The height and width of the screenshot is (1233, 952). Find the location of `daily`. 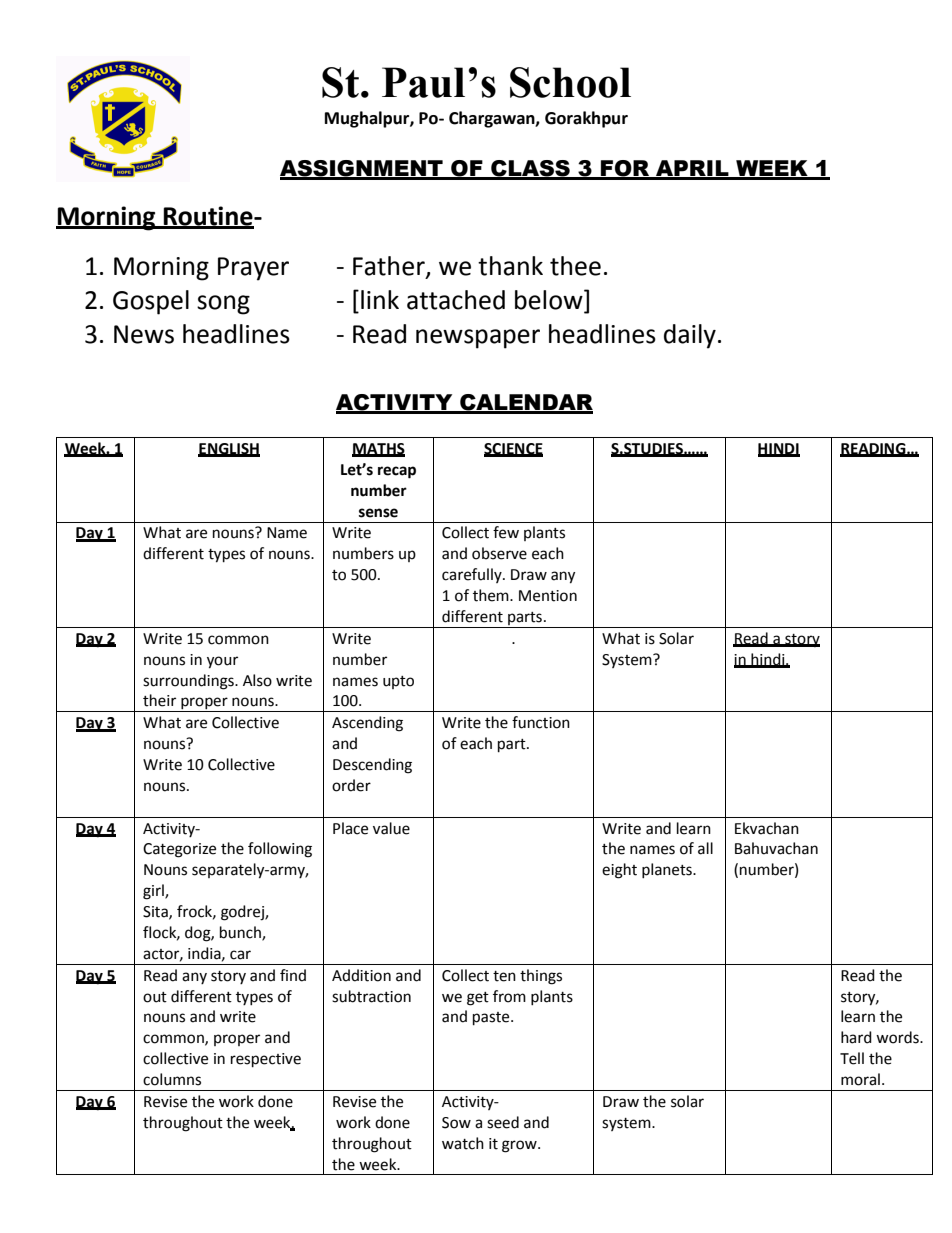

daily is located at coordinates (690, 336).
